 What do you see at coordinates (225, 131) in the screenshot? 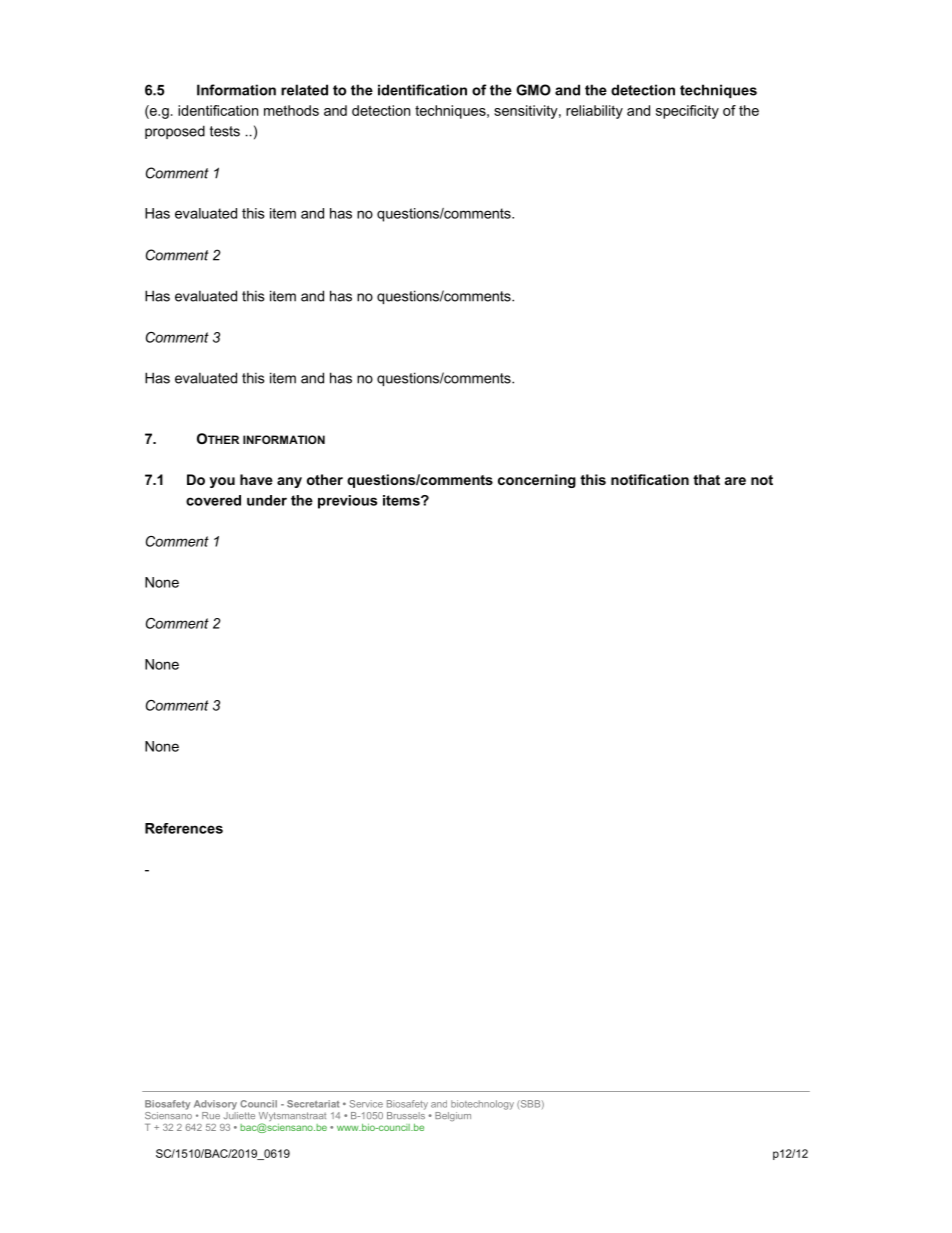
I see `tests` at bounding box center [225, 131].
